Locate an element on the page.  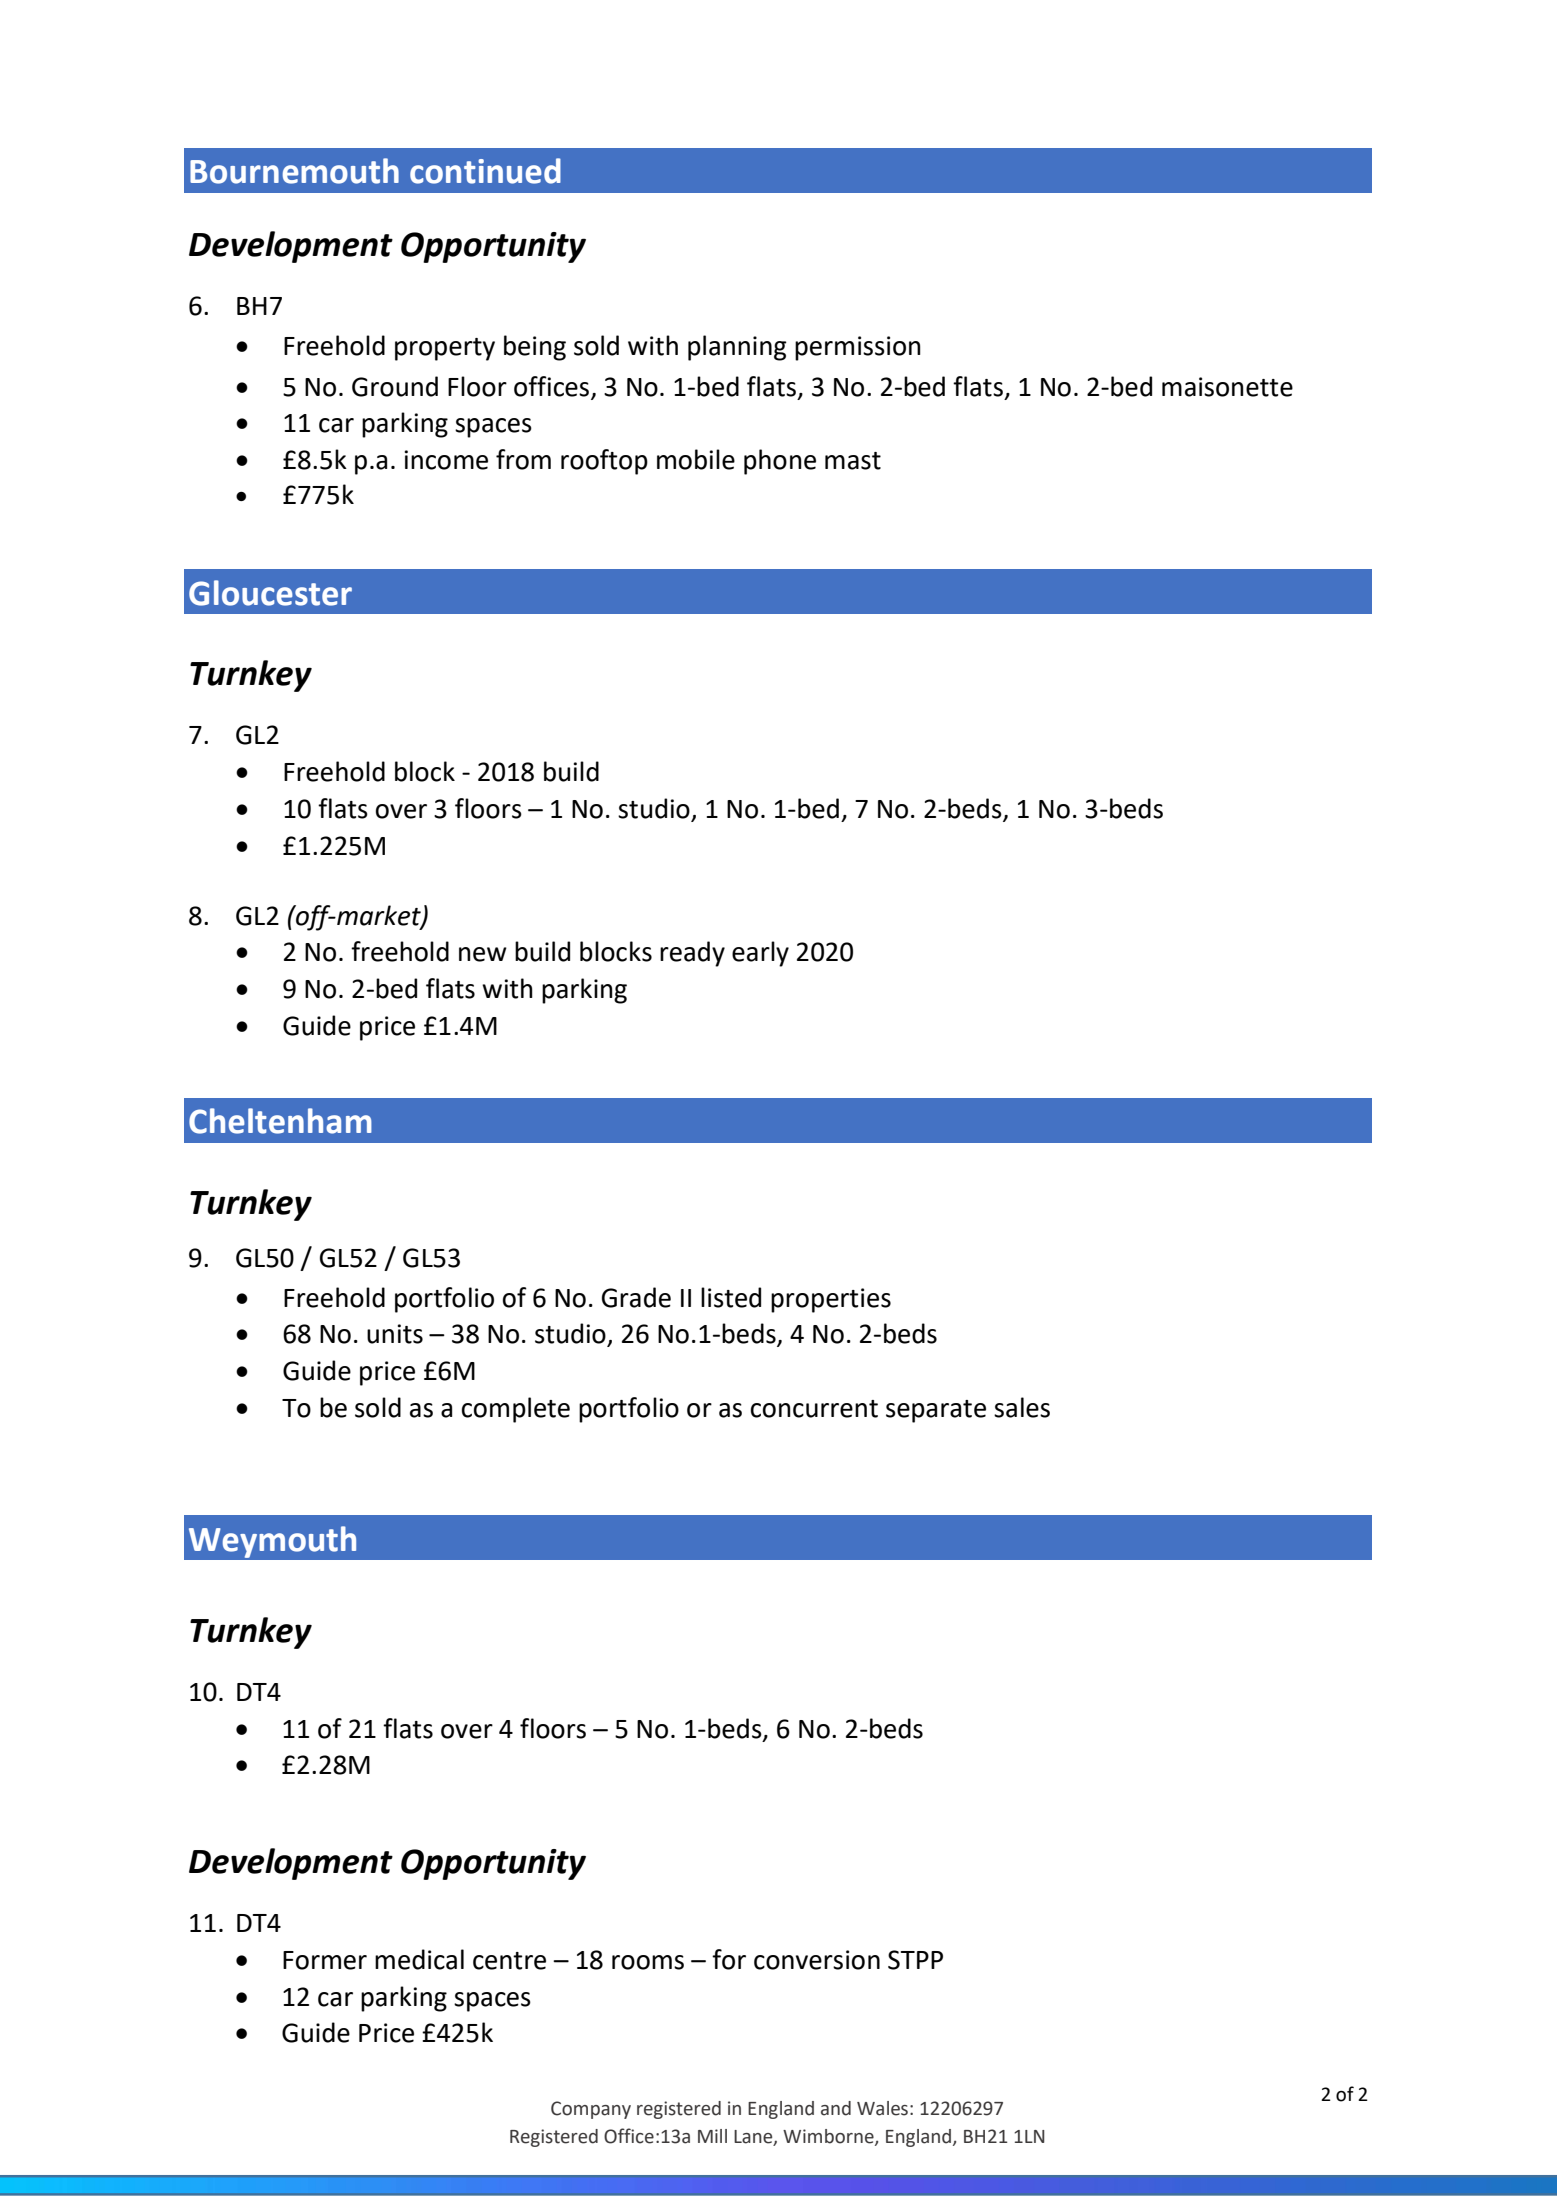
Bournemouth is located at coordinates (294, 171).
